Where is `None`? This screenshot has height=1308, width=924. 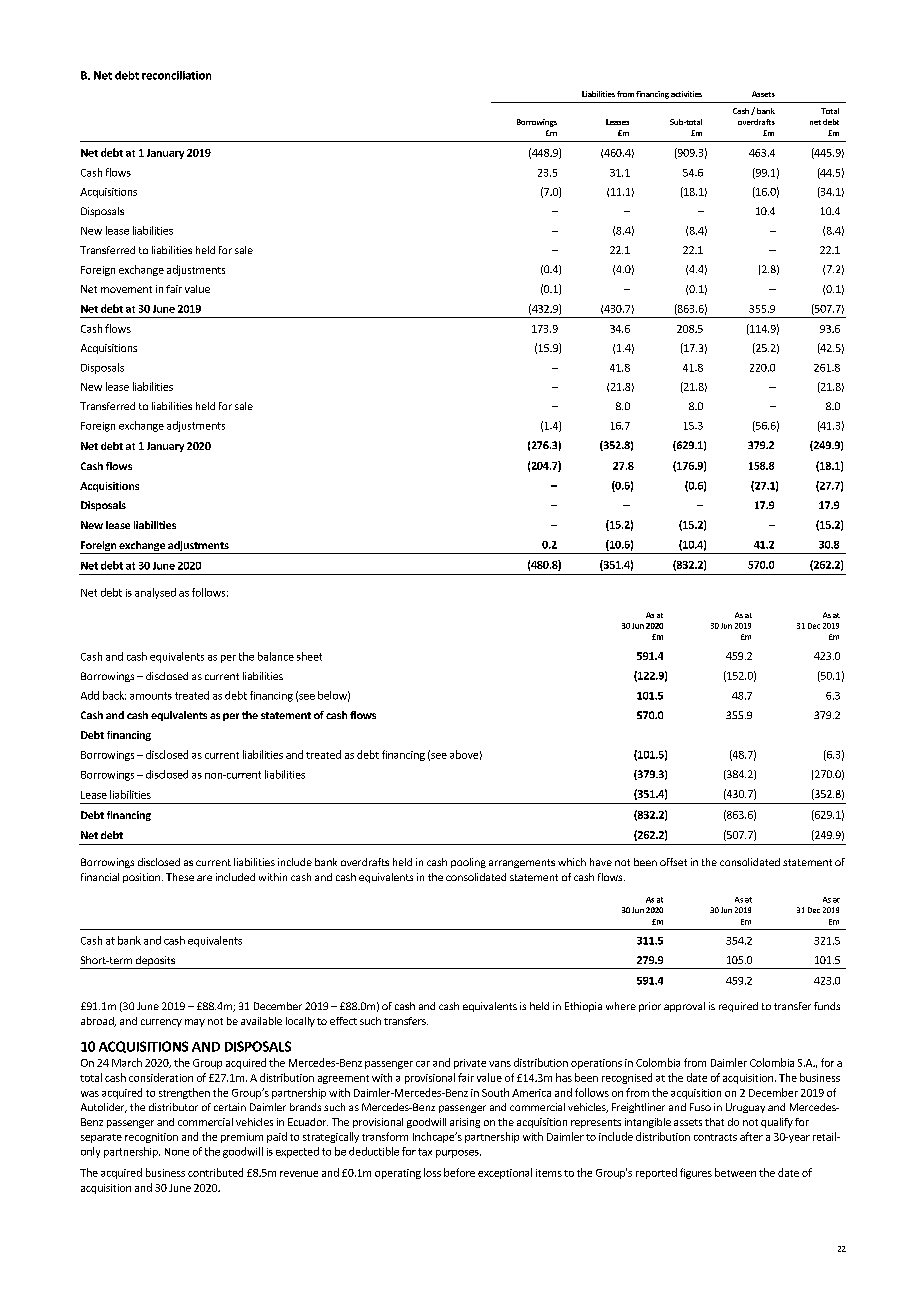 None is located at coordinates (177, 1152).
